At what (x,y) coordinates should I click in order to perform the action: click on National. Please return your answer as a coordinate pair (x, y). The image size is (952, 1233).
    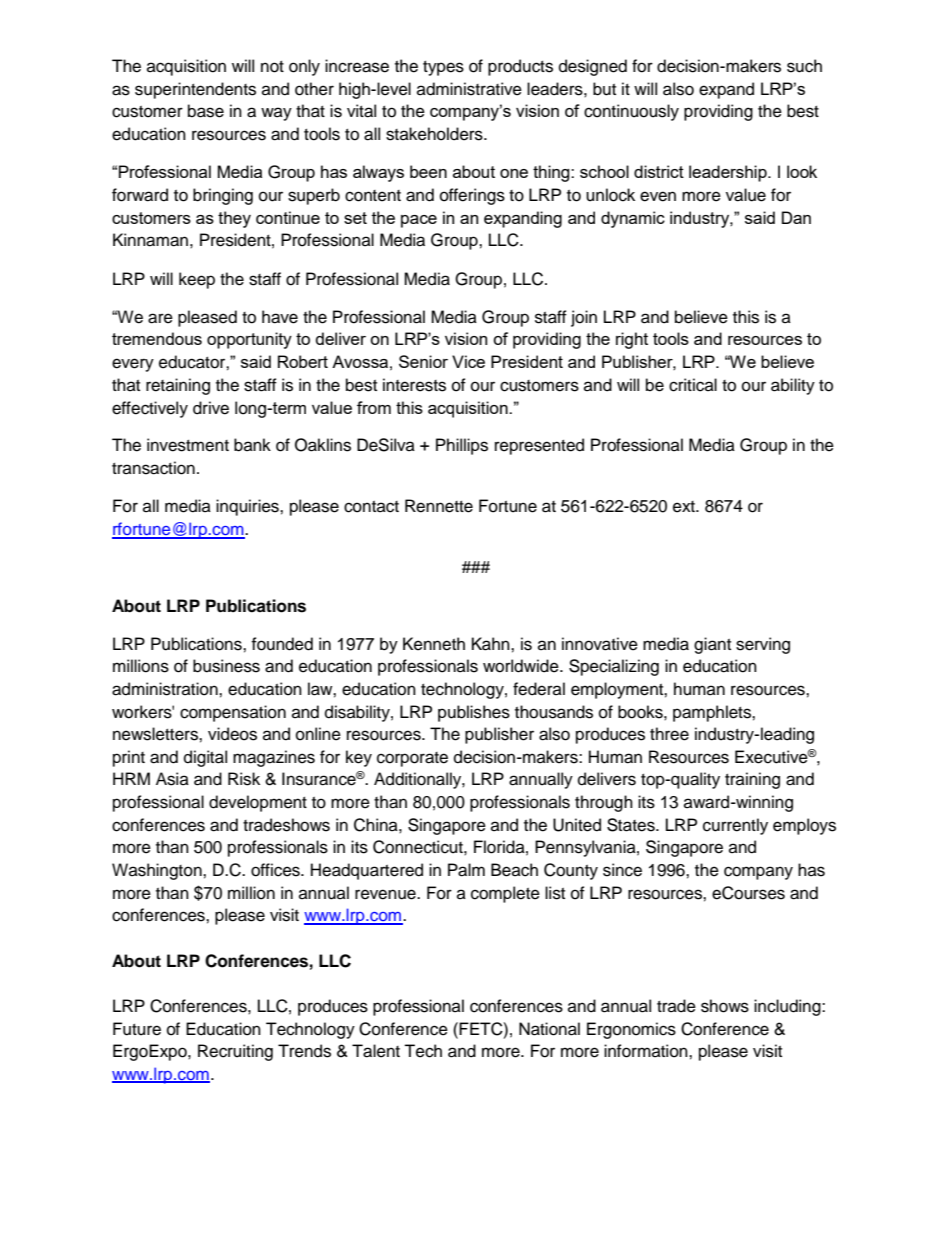
    Looking at the image, I should click on (549, 1029).
